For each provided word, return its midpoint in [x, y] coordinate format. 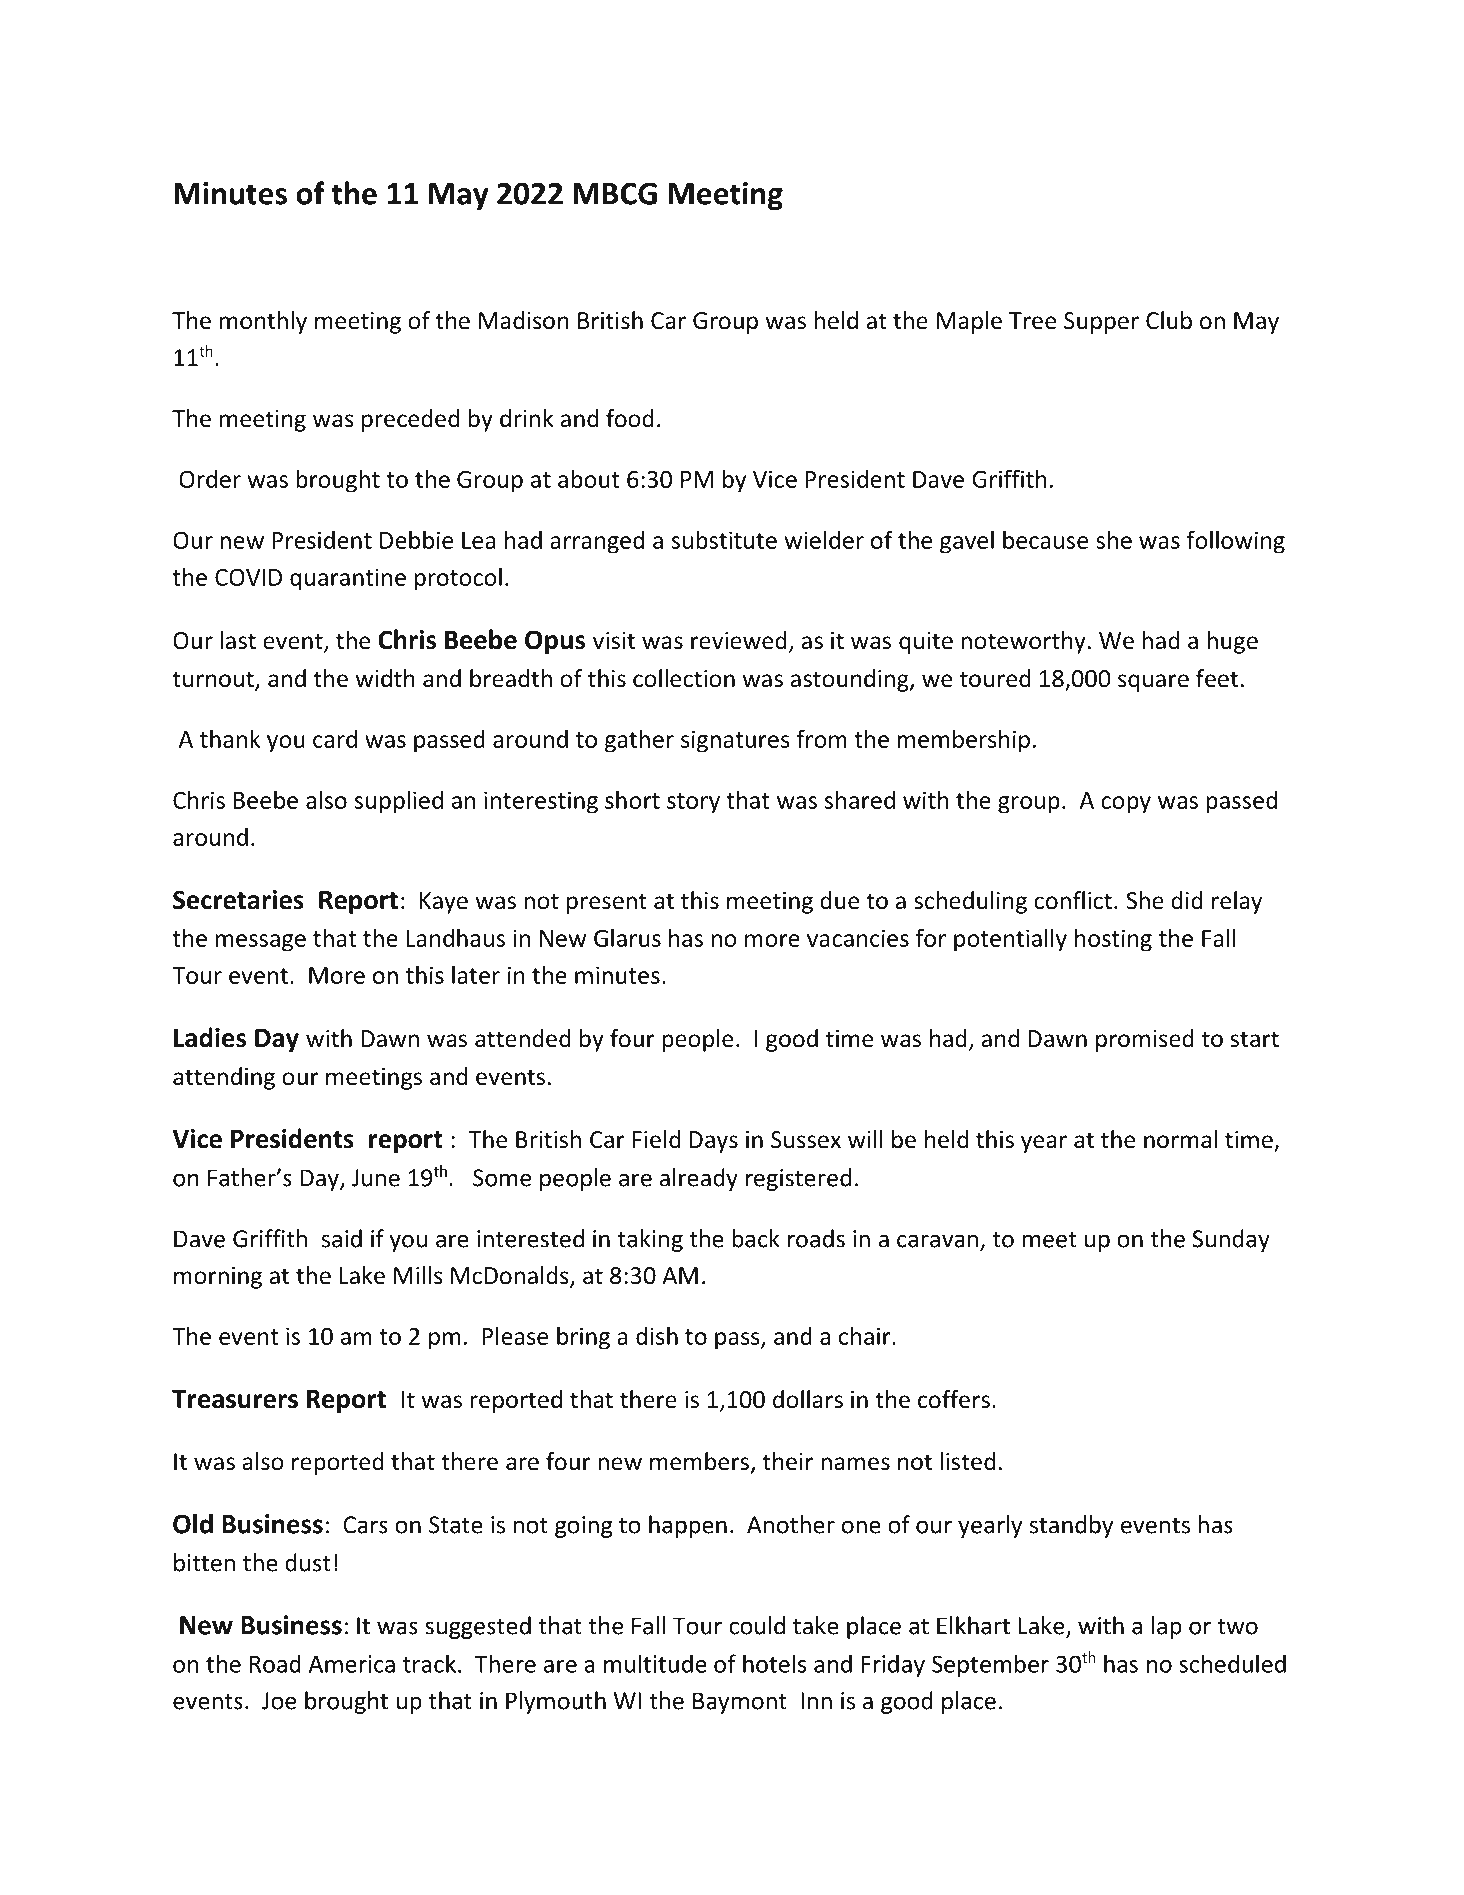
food [630, 418]
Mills [418, 1275]
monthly [263, 322]
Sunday [1231, 1240]
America [352, 1664]
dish [657, 1335]
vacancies [858, 938]
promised [1145, 1040]
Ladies [210, 1037]
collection [684, 678]
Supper [1101, 323]
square [1153, 683]
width [385, 678]
